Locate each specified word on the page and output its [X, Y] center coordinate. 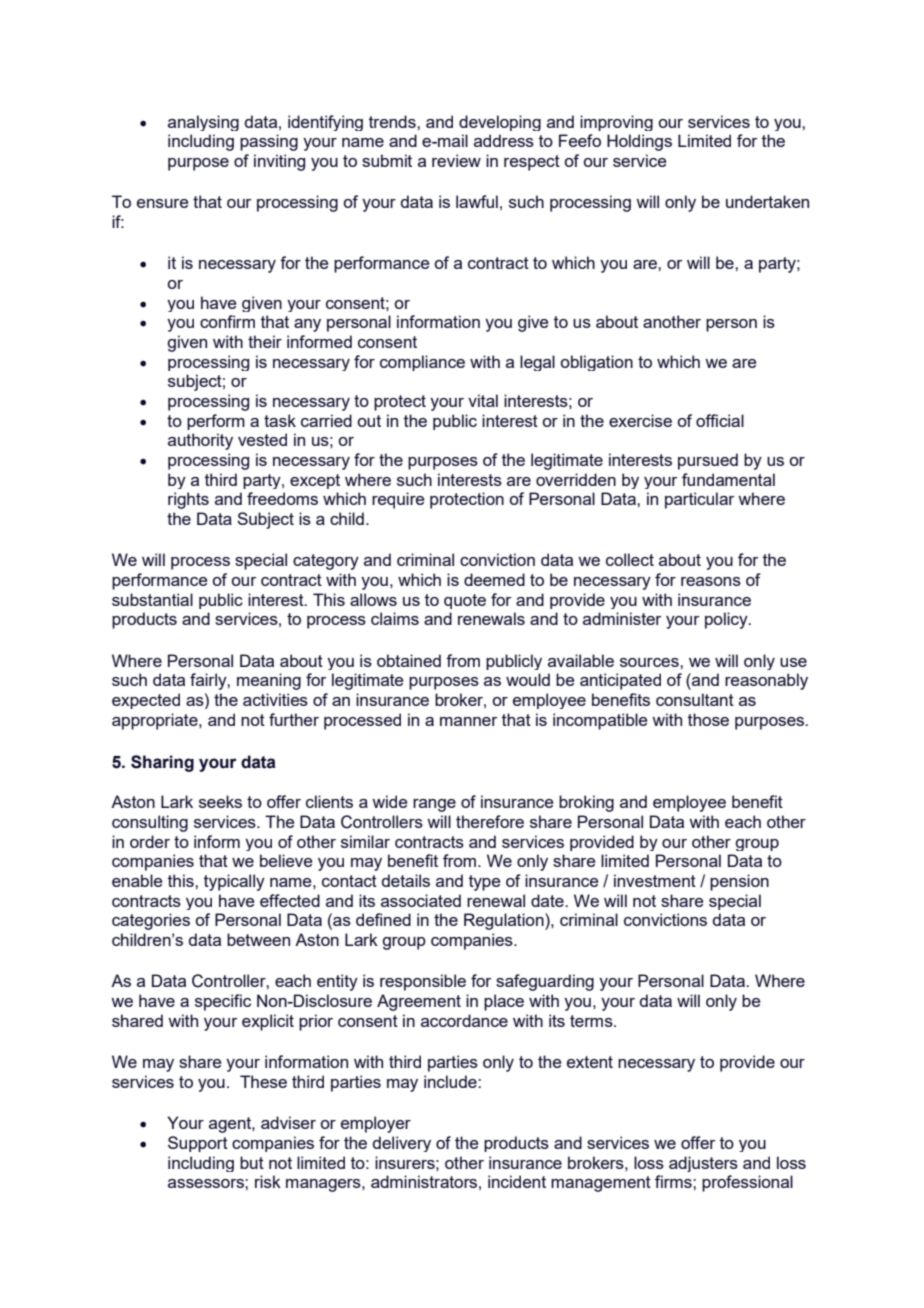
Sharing [162, 763]
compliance [422, 363]
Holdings [639, 142]
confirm [227, 321]
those [708, 719]
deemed [494, 579]
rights [188, 500]
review [456, 160]
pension [739, 882]
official [720, 420]
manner [468, 721]
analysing [203, 123]
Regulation [505, 921]
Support [198, 1144]
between [258, 939]
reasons [711, 581]
